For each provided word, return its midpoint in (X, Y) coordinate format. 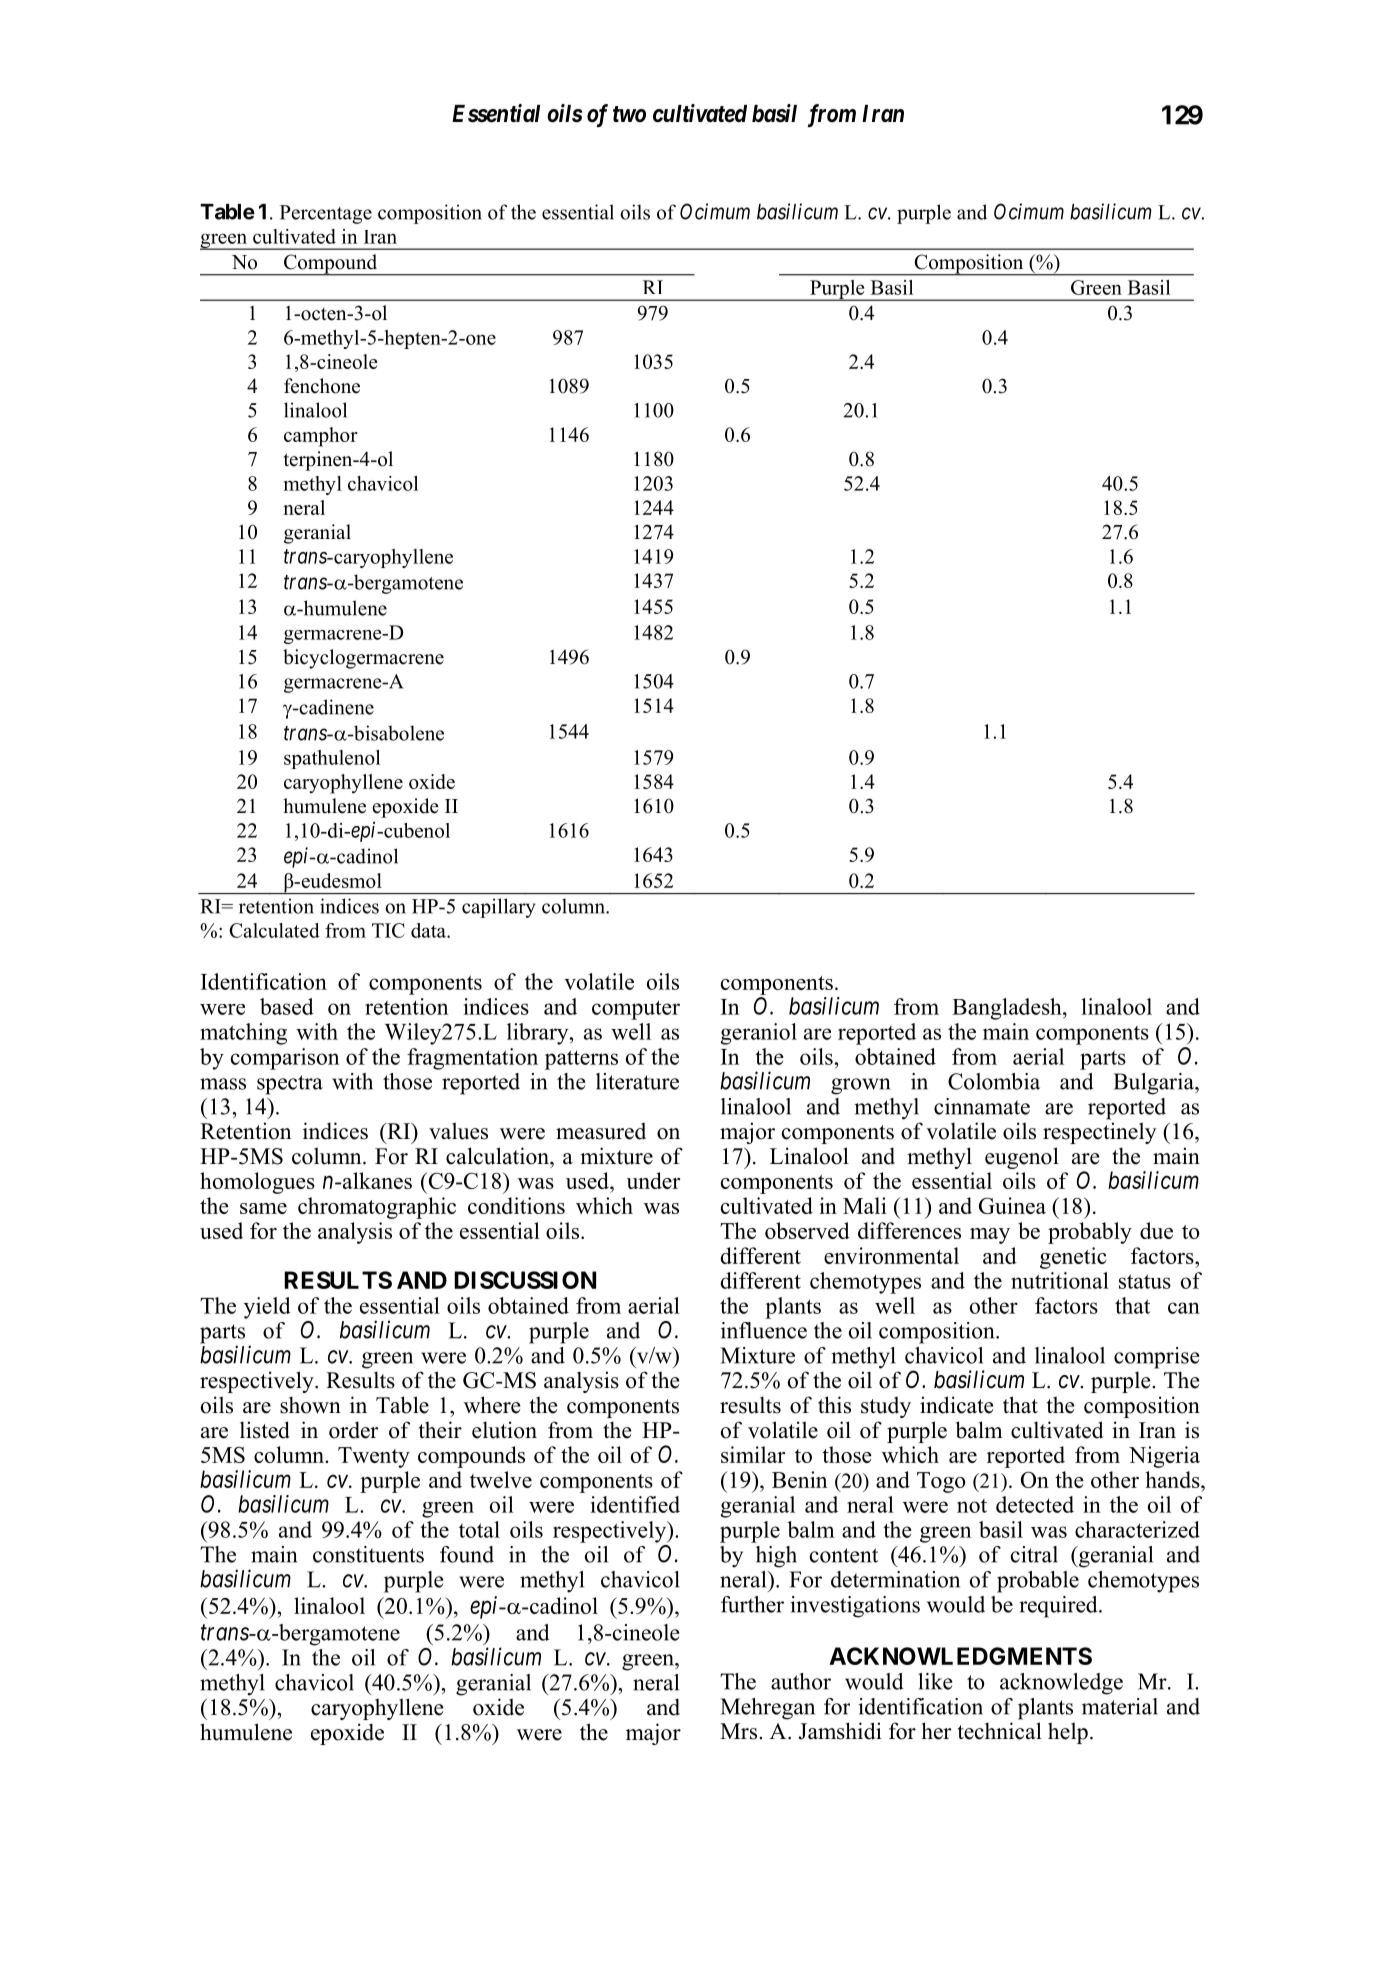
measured (601, 1131)
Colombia (994, 1081)
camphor (321, 437)
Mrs (740, 1731)
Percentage (326, 214)
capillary (499, 908)
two (629, 114)
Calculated (274, 930)
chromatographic (377, 1208)
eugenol (1022, 1158)
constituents (368, 1554)
